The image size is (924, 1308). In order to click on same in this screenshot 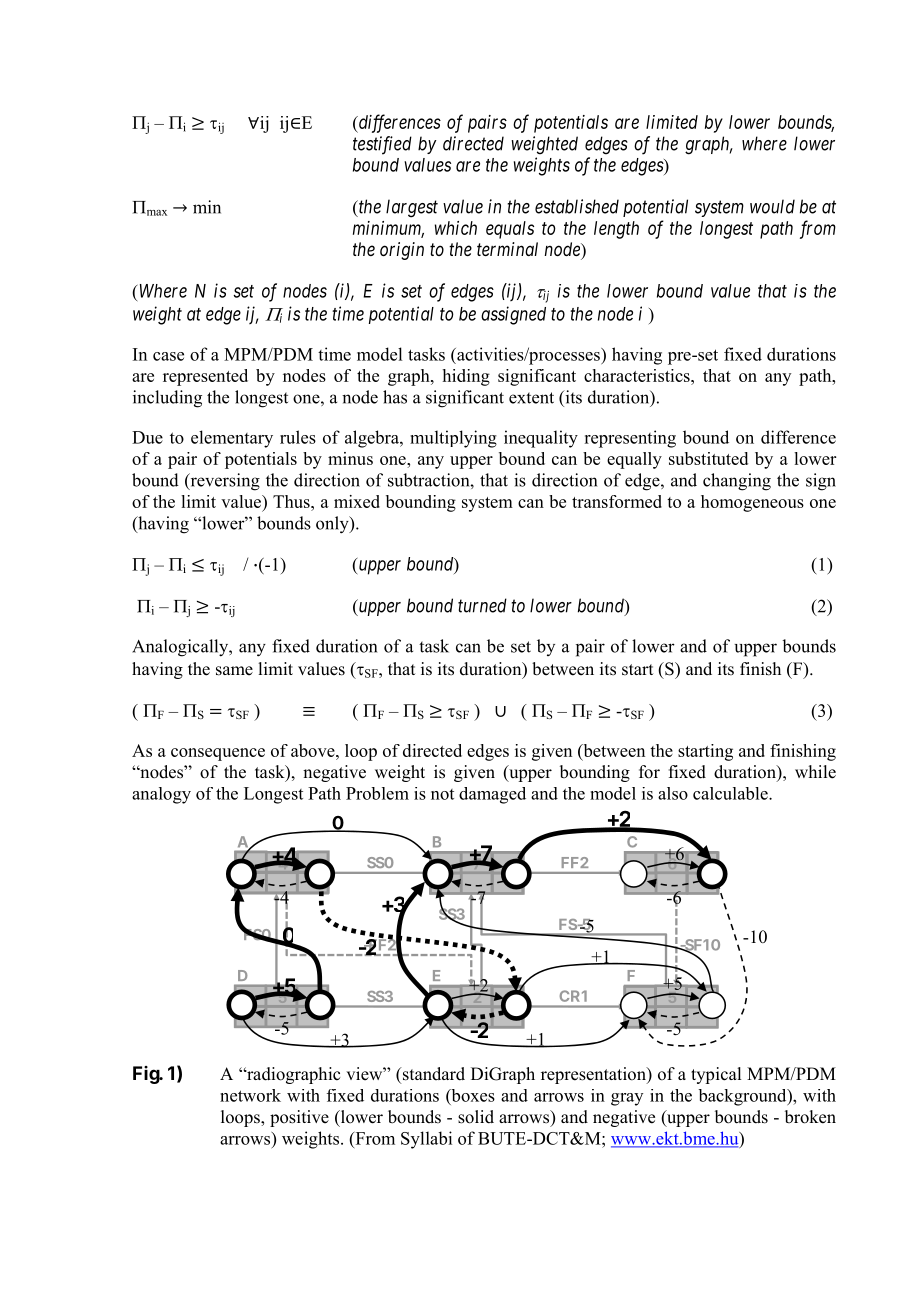, I will do `click(234, 671)`.
